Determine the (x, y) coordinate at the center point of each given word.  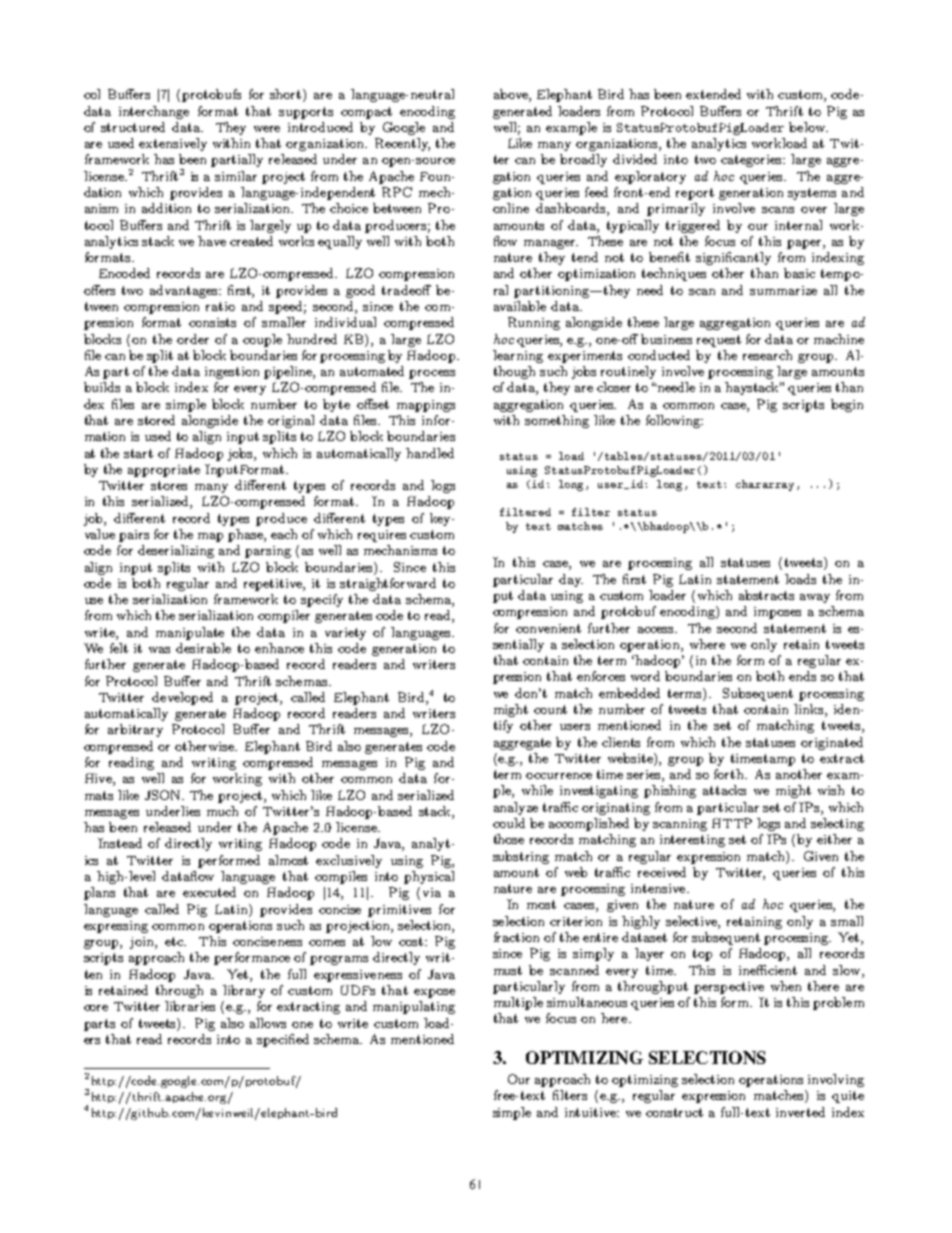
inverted (800, 1112)
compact (366, 113)
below (808, 127)
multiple (518, 1003)
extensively (173, 144)
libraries (190, 1006)
